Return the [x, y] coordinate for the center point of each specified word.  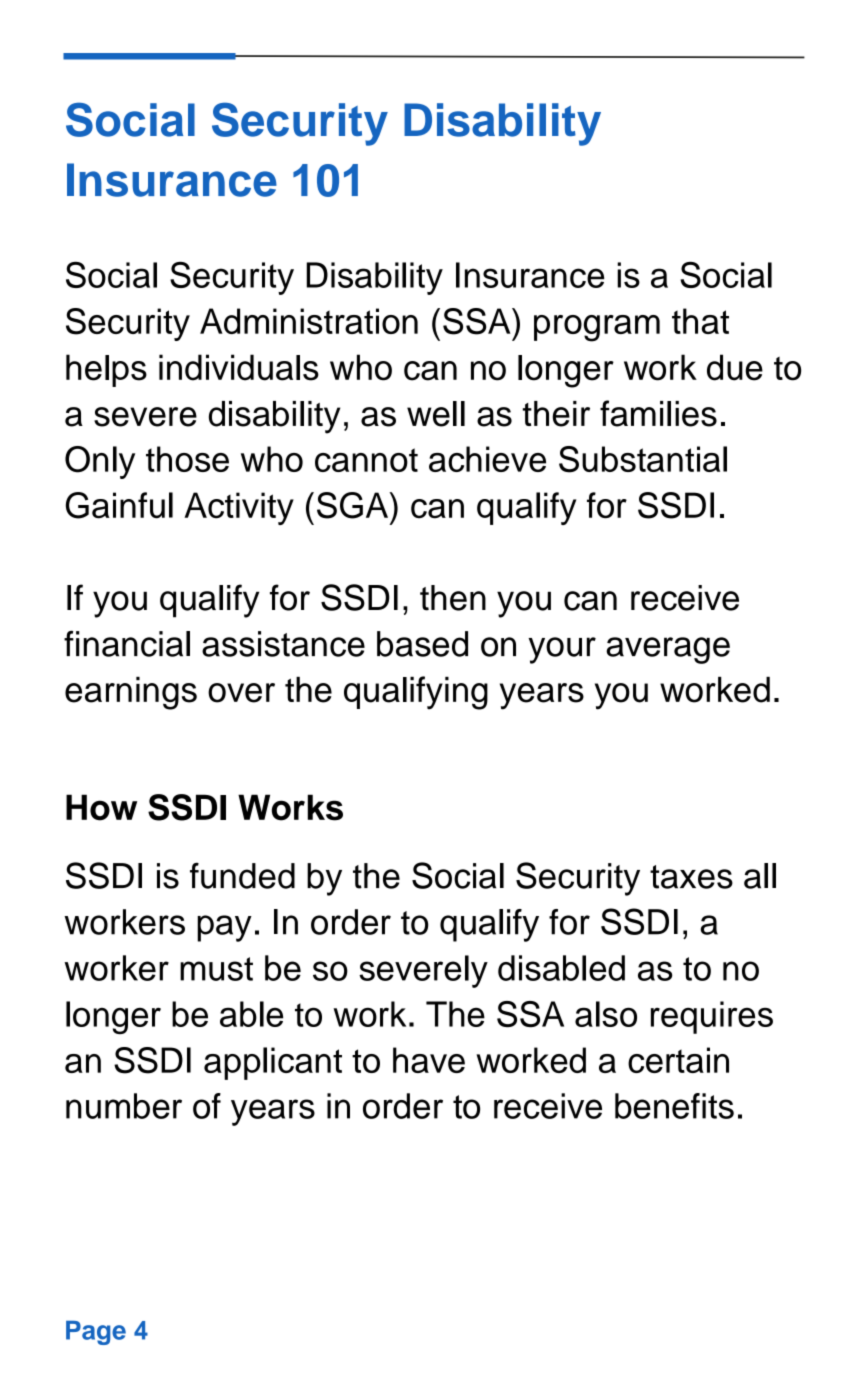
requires [712, 1017]
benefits [674, 1106]
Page [96, 1333]
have [429, 1060]
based [422, 644]
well [436, 414]
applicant [273, 1063]
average [668, 650]
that [700, 321]
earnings [131, 693]
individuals [239, 367]
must [216, 969]
